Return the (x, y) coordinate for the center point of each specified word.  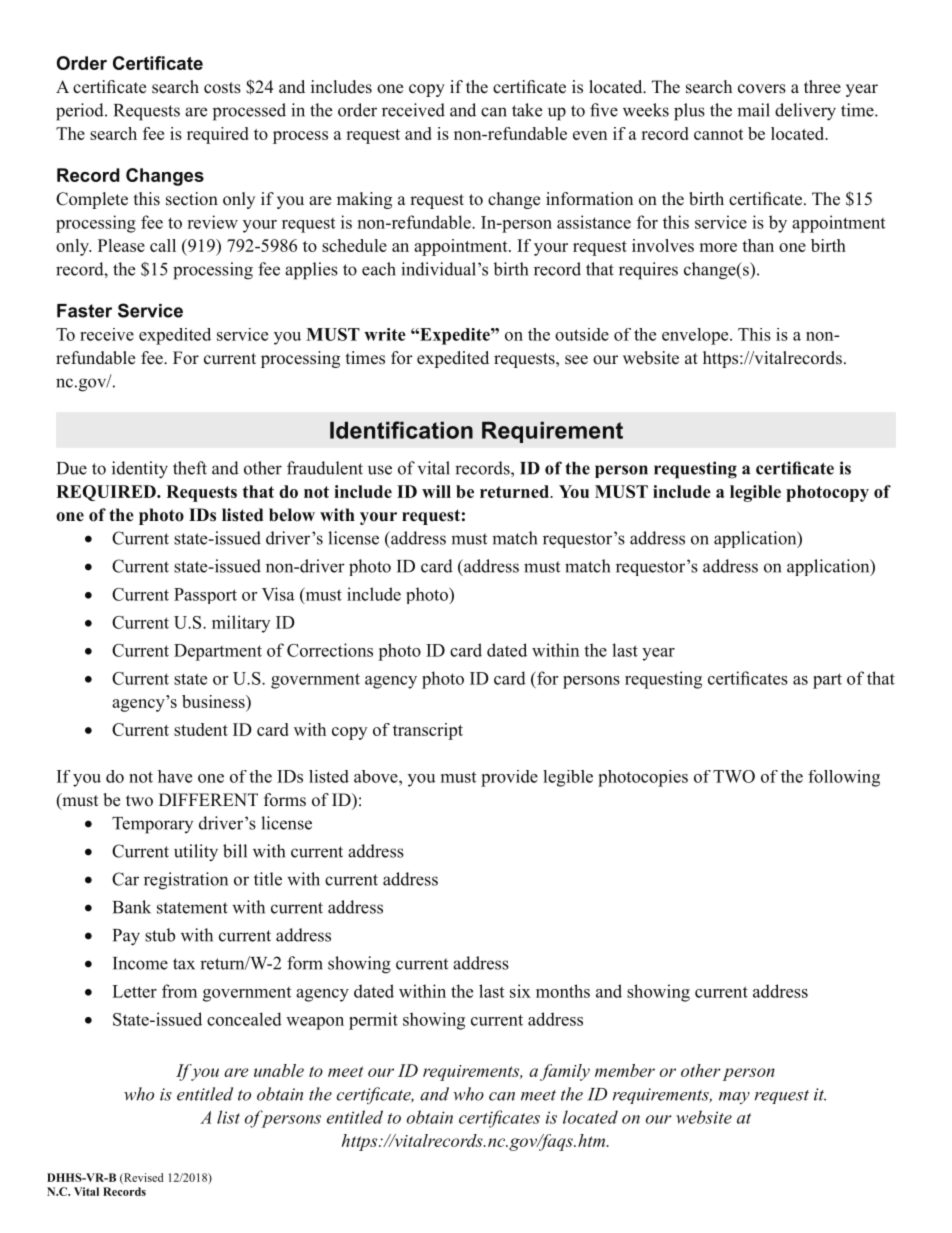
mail (753, 110)
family (565, 1072)
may (734, 1098)
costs (222, 88)
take (527, 110)
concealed (244, 1019)
